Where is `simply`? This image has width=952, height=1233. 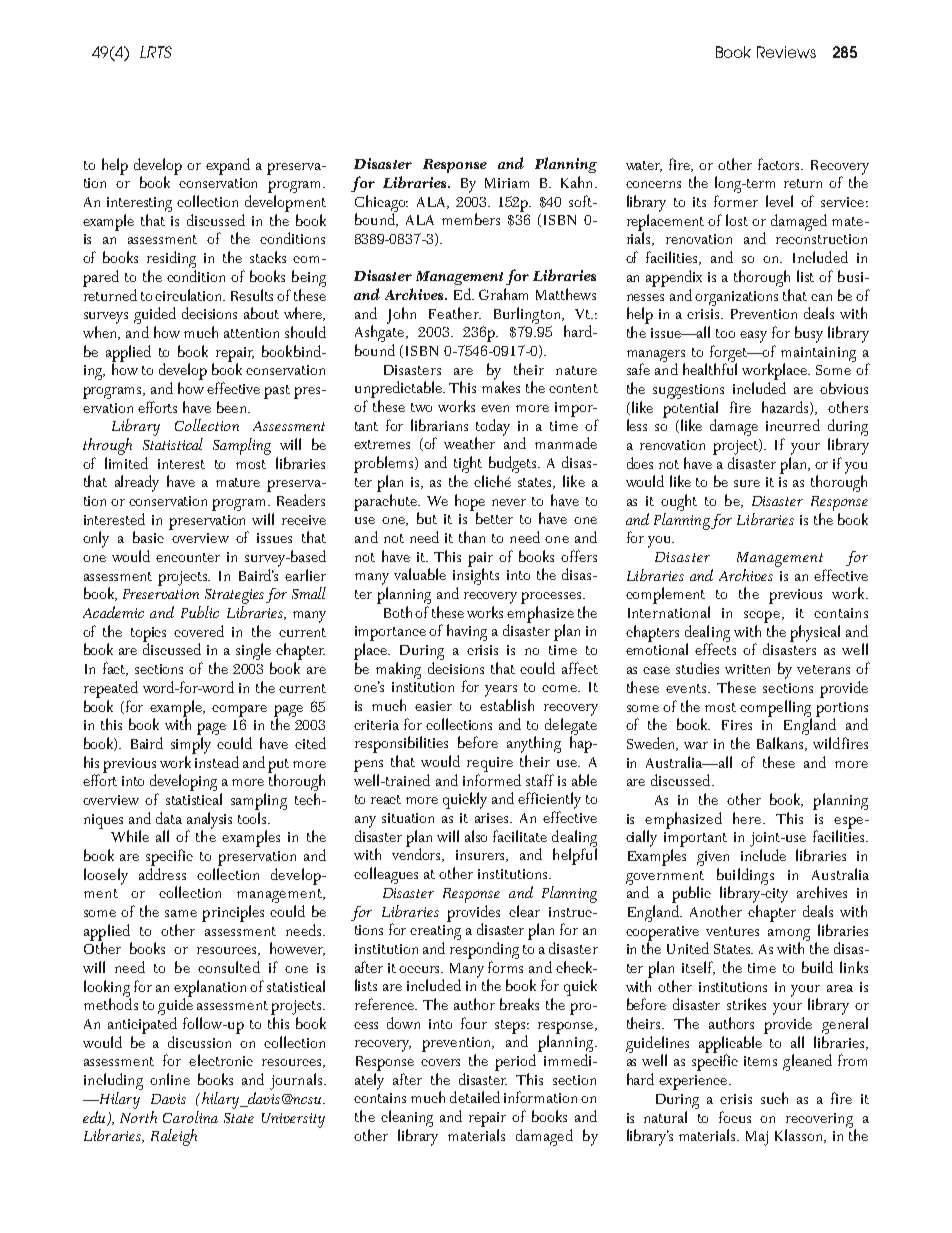 simply is located at coordinates (191, 745).
